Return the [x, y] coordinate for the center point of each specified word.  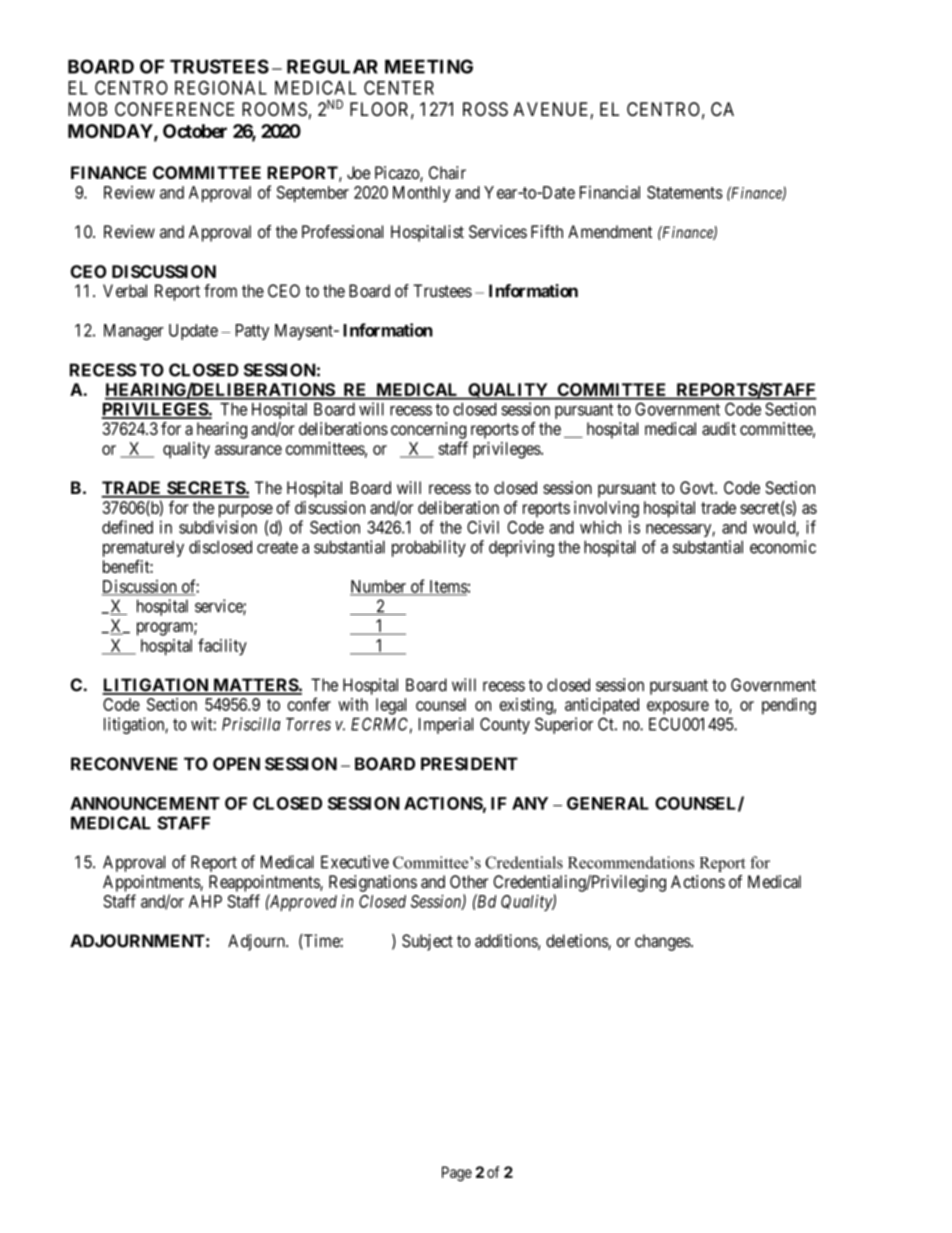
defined [127, 527]
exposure [678, 708]
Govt [698, 487]
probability [429, 548]
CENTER [399, 87]
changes [663, 942]
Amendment [610, 231]
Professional [342, 231]
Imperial [446, 725]
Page [457, 1173]
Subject [427, 942]
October [195, 131]
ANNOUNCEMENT [145, 803]
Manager [134, 332]
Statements [685, 192]
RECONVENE [124, 764]
